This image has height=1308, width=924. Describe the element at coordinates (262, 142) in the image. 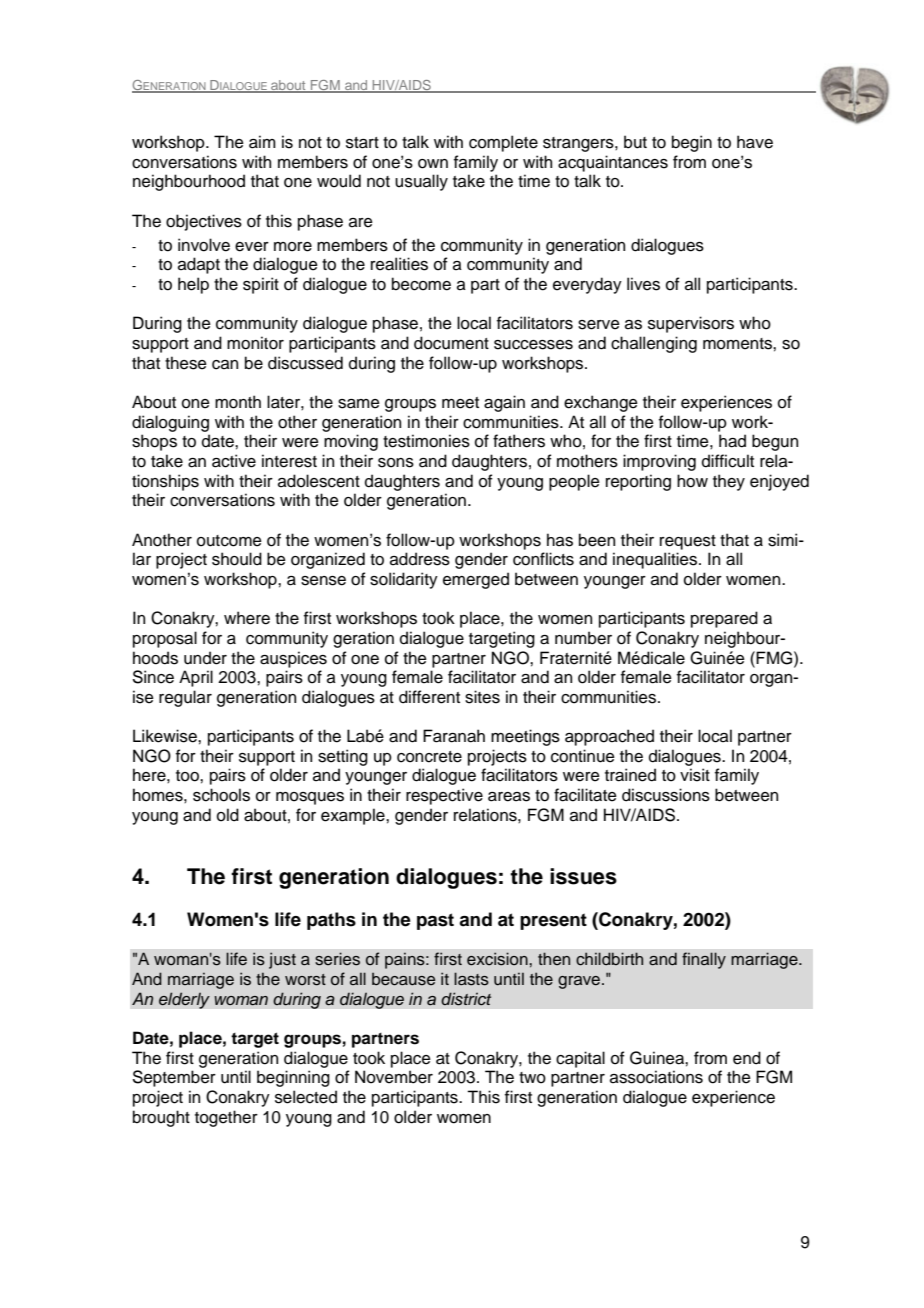

I see `aim` at that location.
